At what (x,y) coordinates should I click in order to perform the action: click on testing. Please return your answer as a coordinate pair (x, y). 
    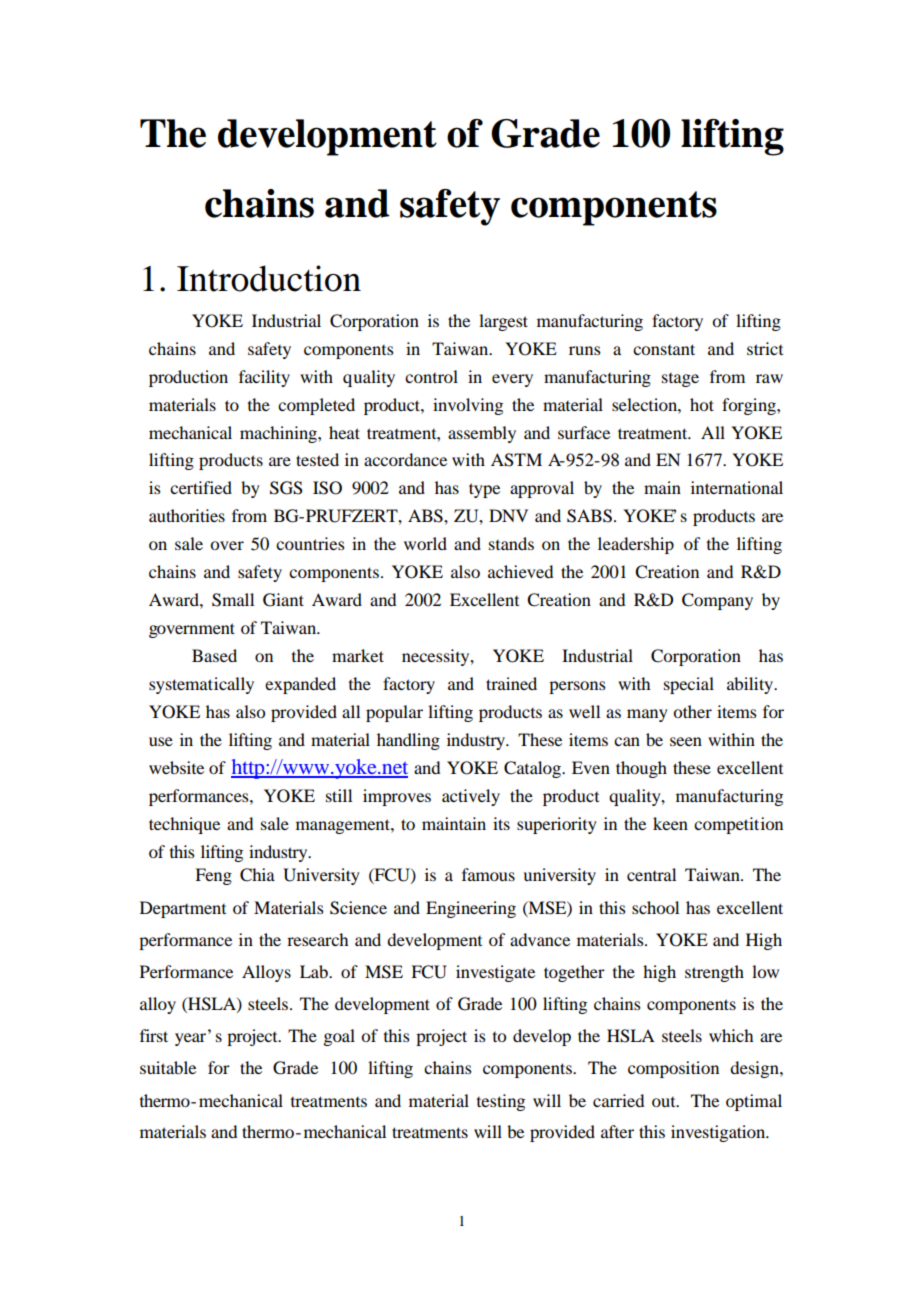
    Looking at the image, I should click on (501, 1102).
